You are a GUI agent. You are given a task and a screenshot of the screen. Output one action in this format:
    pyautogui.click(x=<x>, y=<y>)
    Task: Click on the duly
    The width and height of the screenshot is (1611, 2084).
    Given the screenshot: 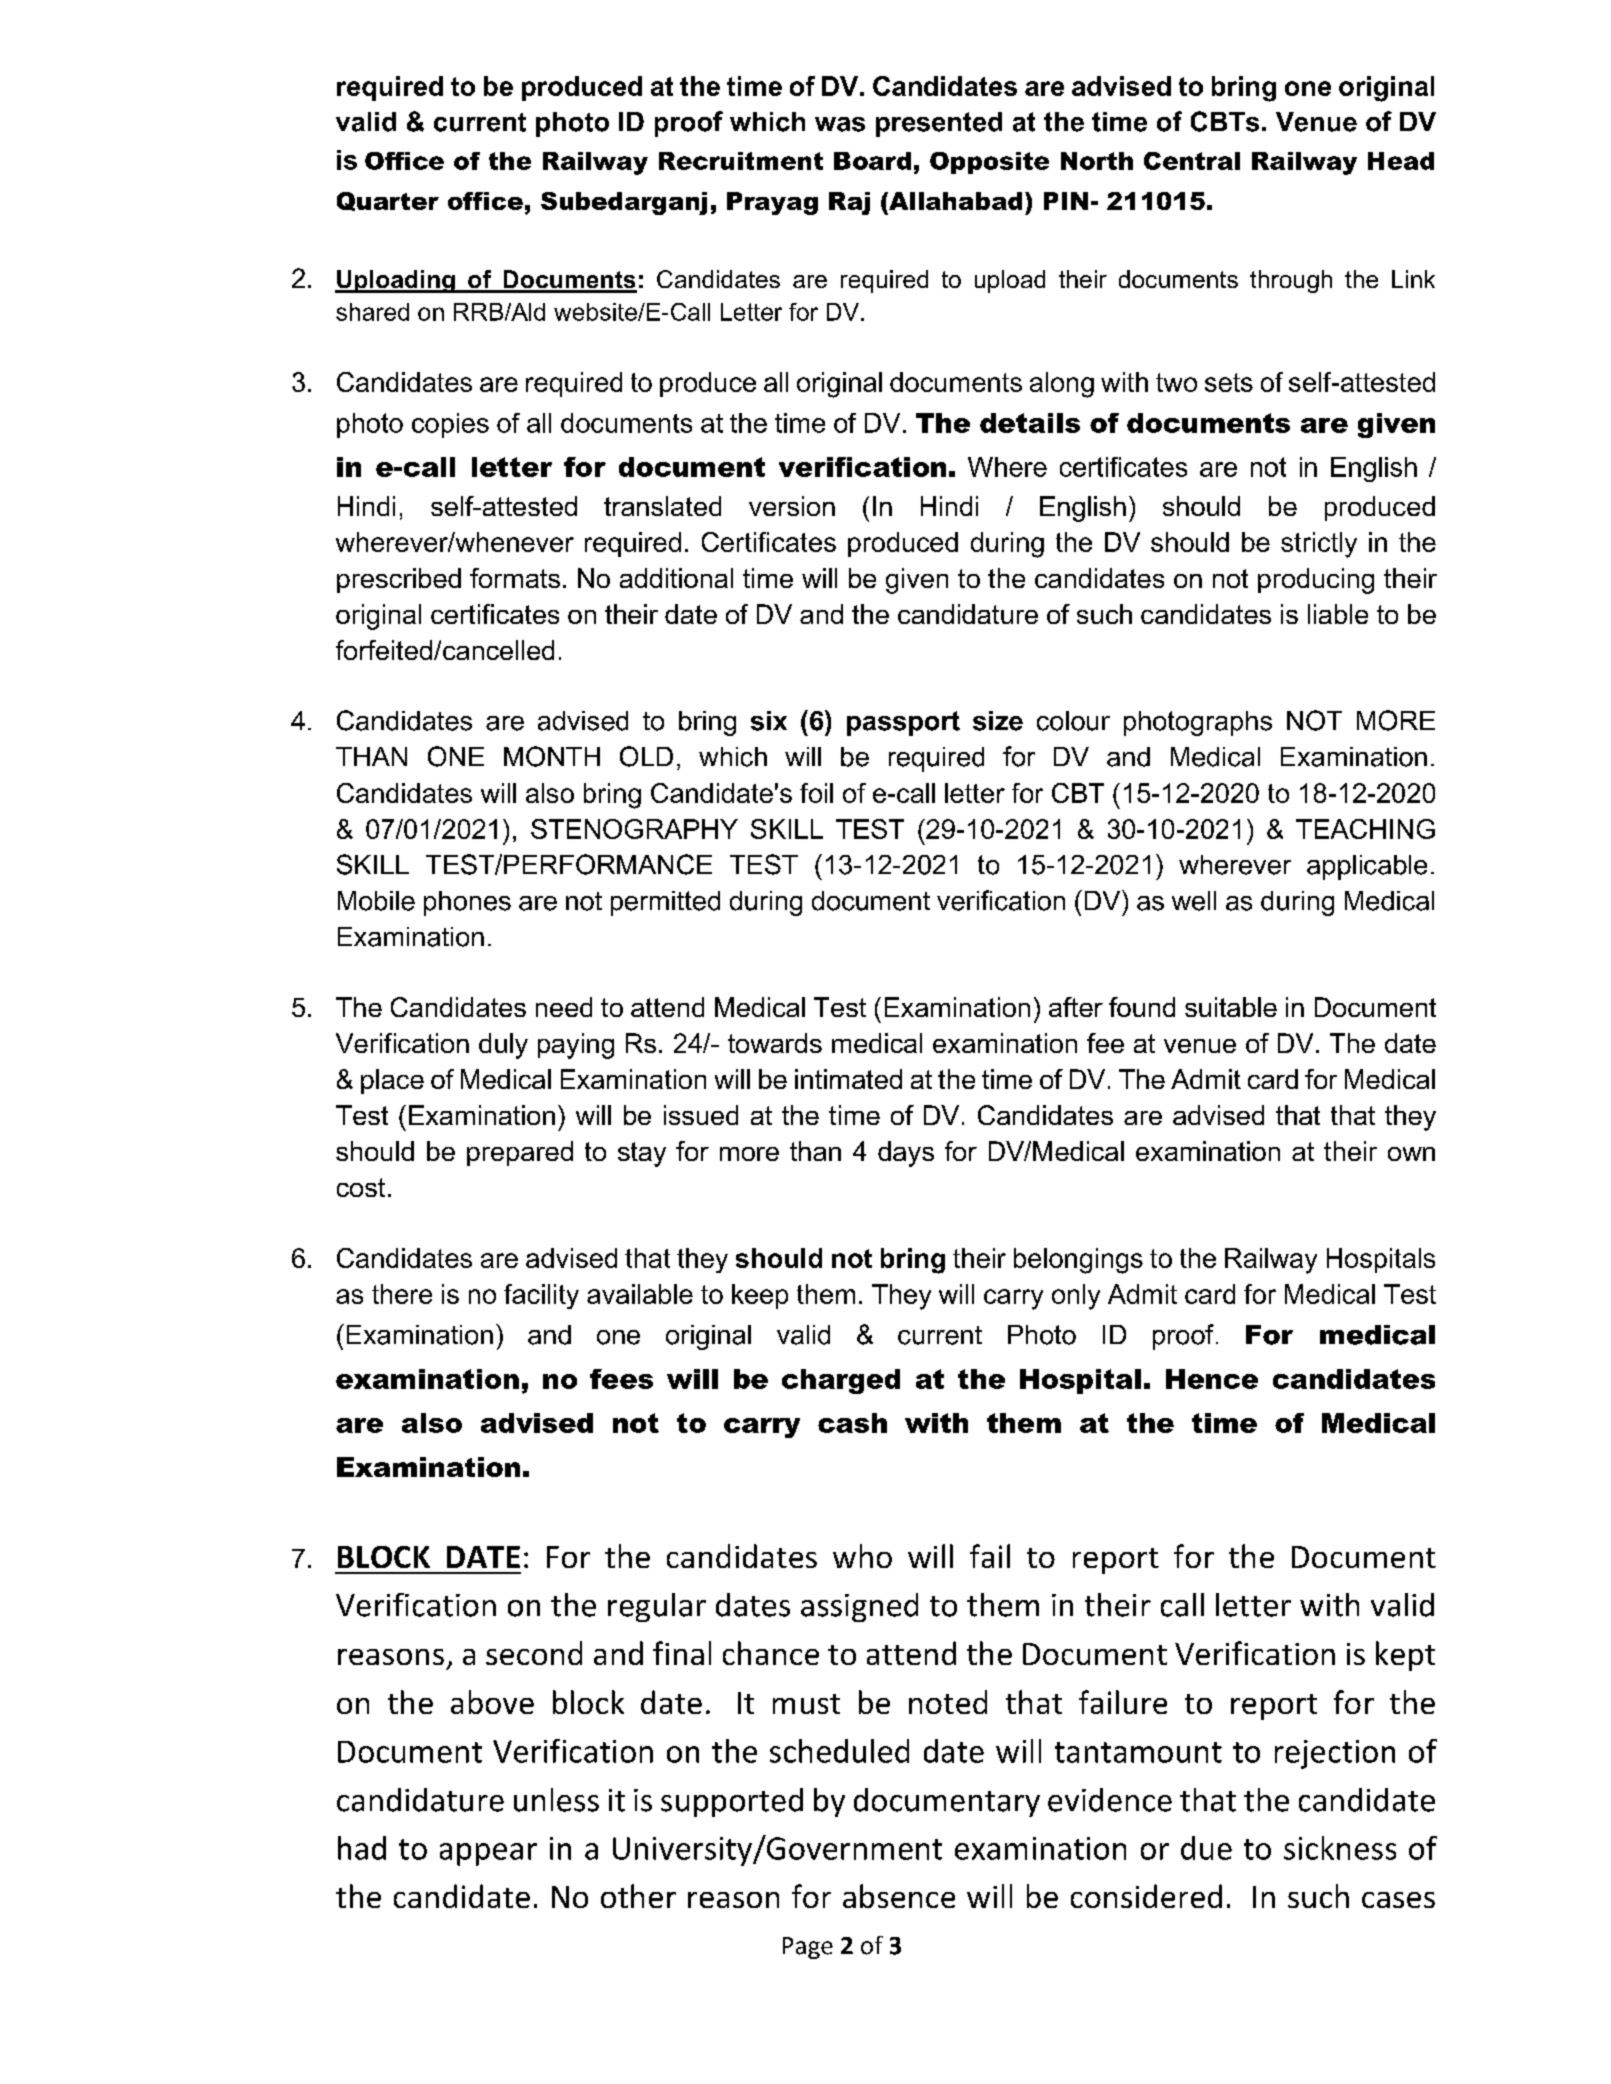 What is the action you would take?
    pyautogui.click(x=503, y=1046)
